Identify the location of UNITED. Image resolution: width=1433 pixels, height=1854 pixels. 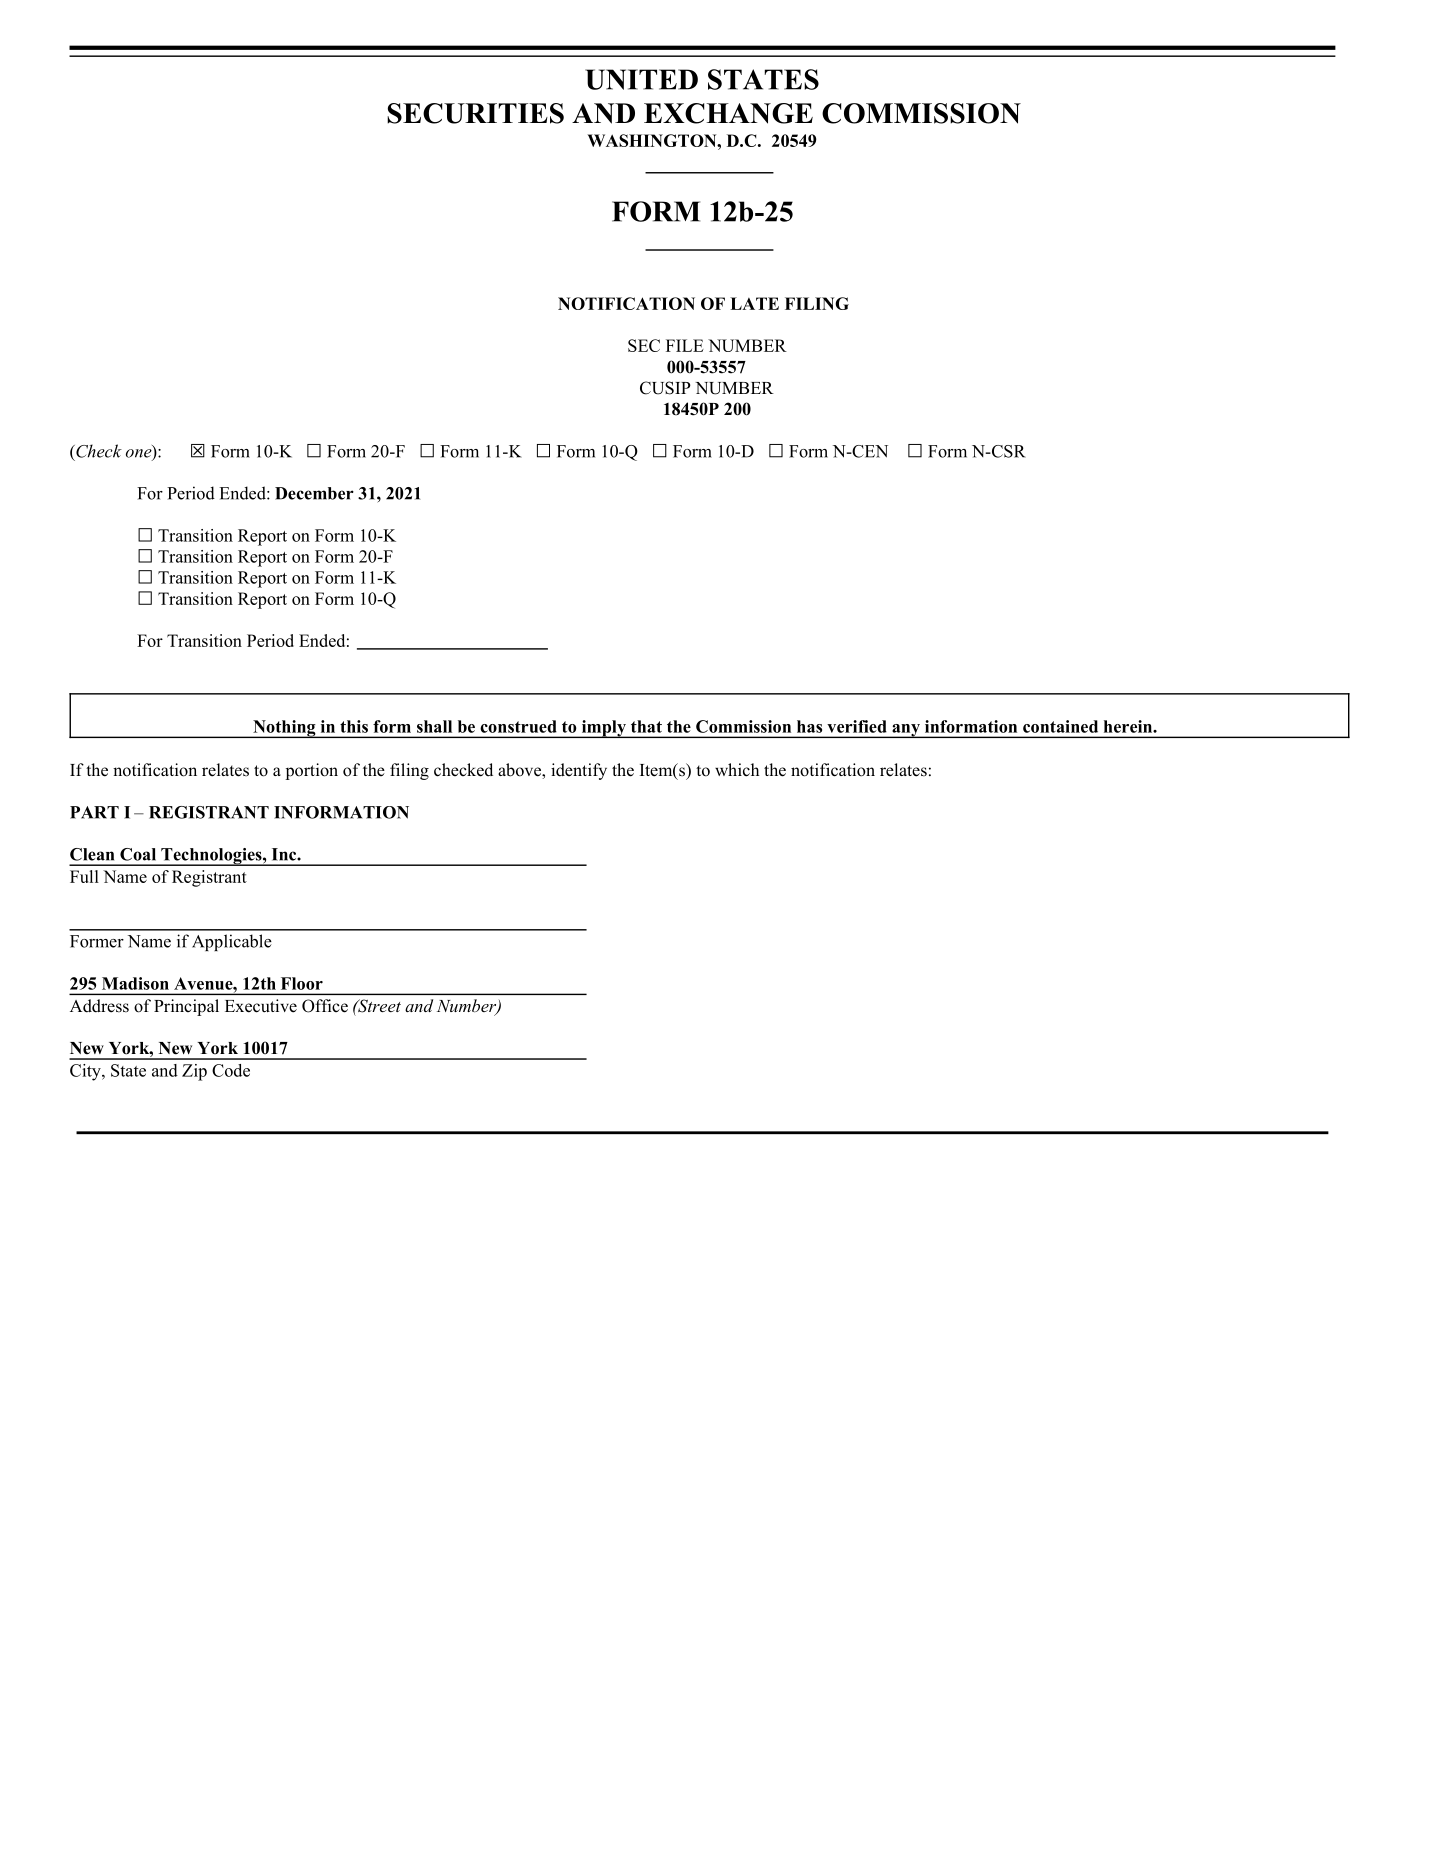
(641, 79).
